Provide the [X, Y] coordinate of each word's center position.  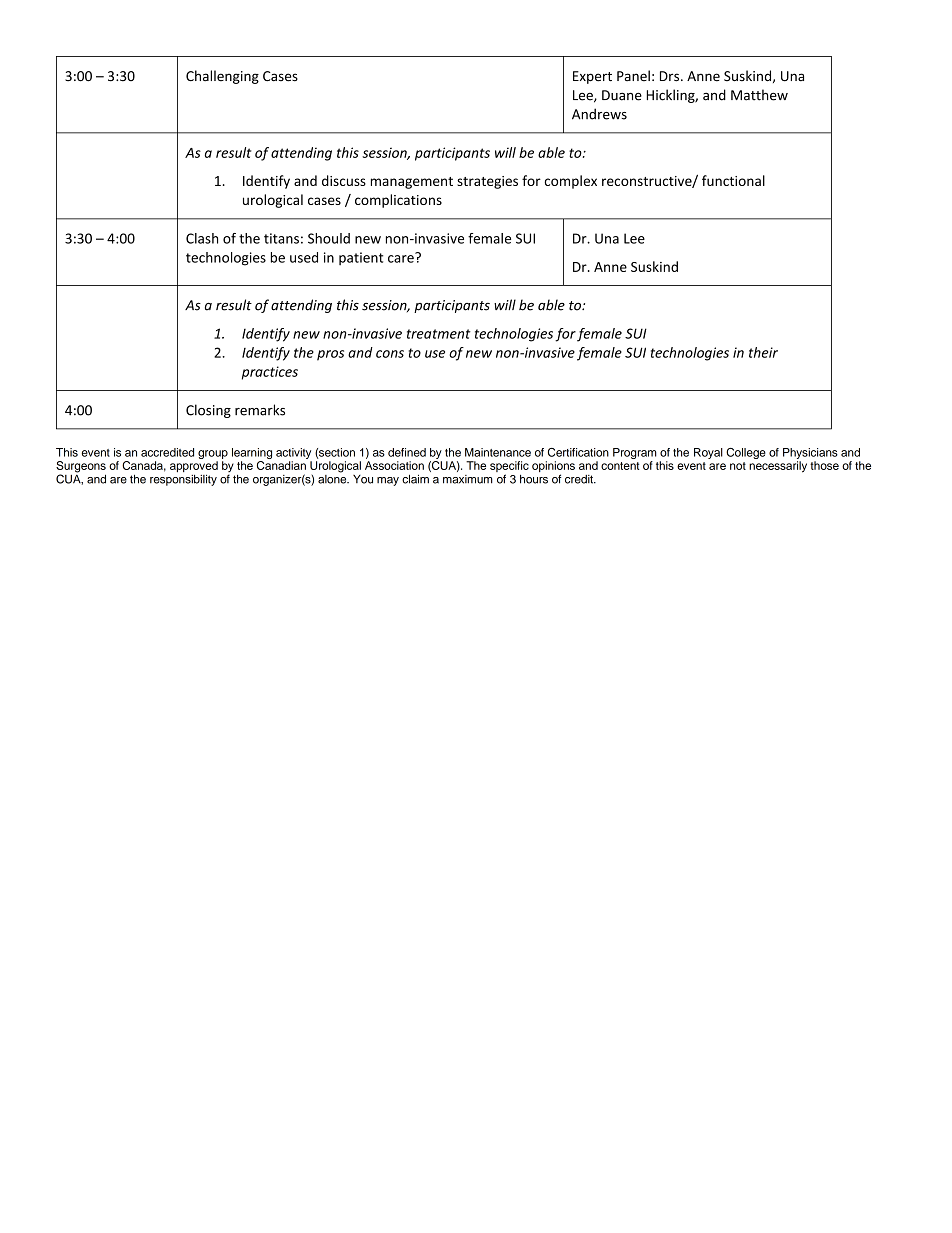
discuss [344, 180]
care [402, 258]
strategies [487, 182]
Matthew [759, 95]
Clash [202, 238]
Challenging [222, 77]
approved [194, 468]
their [763, 352]
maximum [468, 479]
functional [733, 180]
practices [270, 373]
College [746, 453]
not [738, 466]
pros [330, 355]
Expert [592, 77]
